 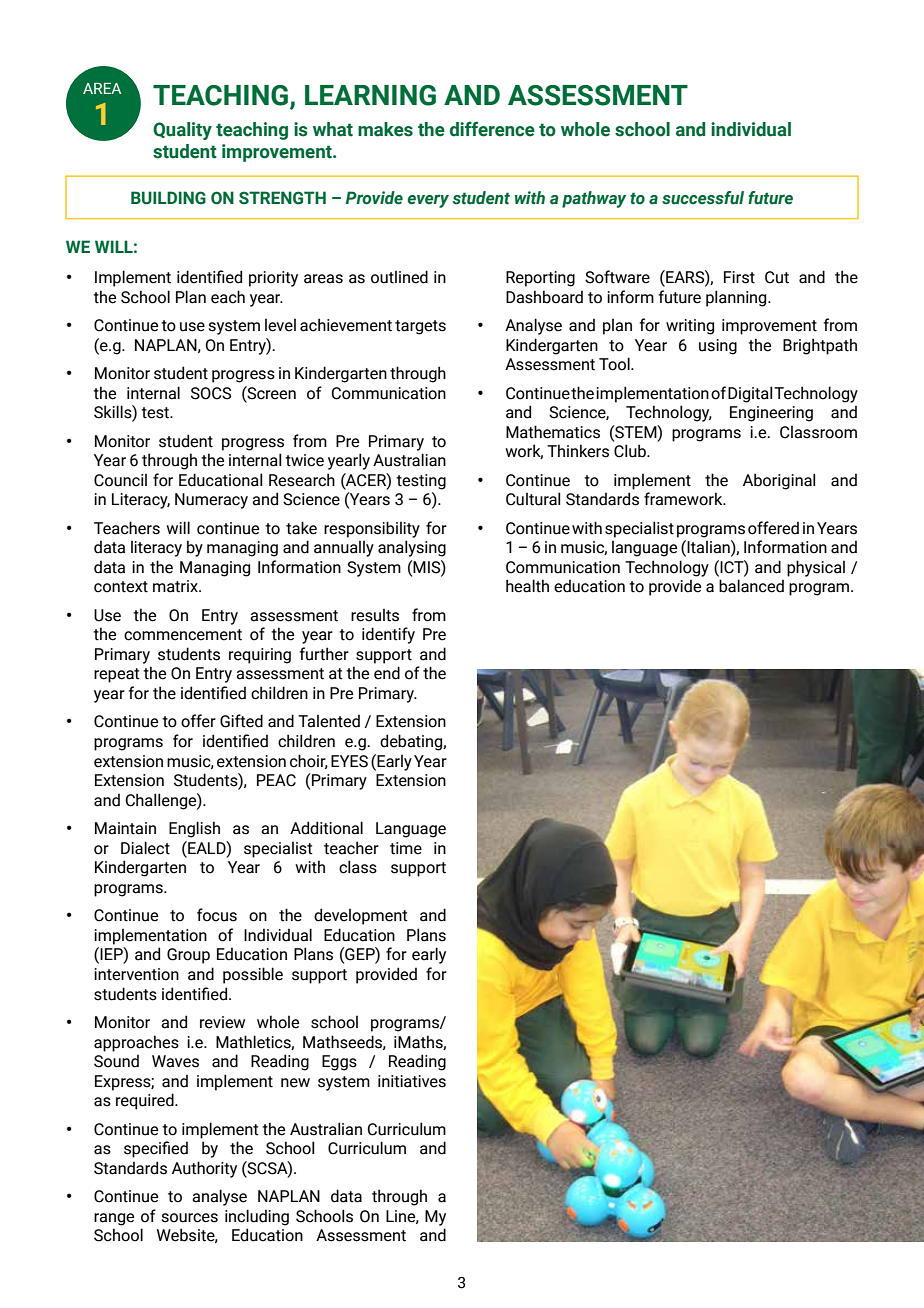 I want to click on difference, so click(x=492, y=129).
